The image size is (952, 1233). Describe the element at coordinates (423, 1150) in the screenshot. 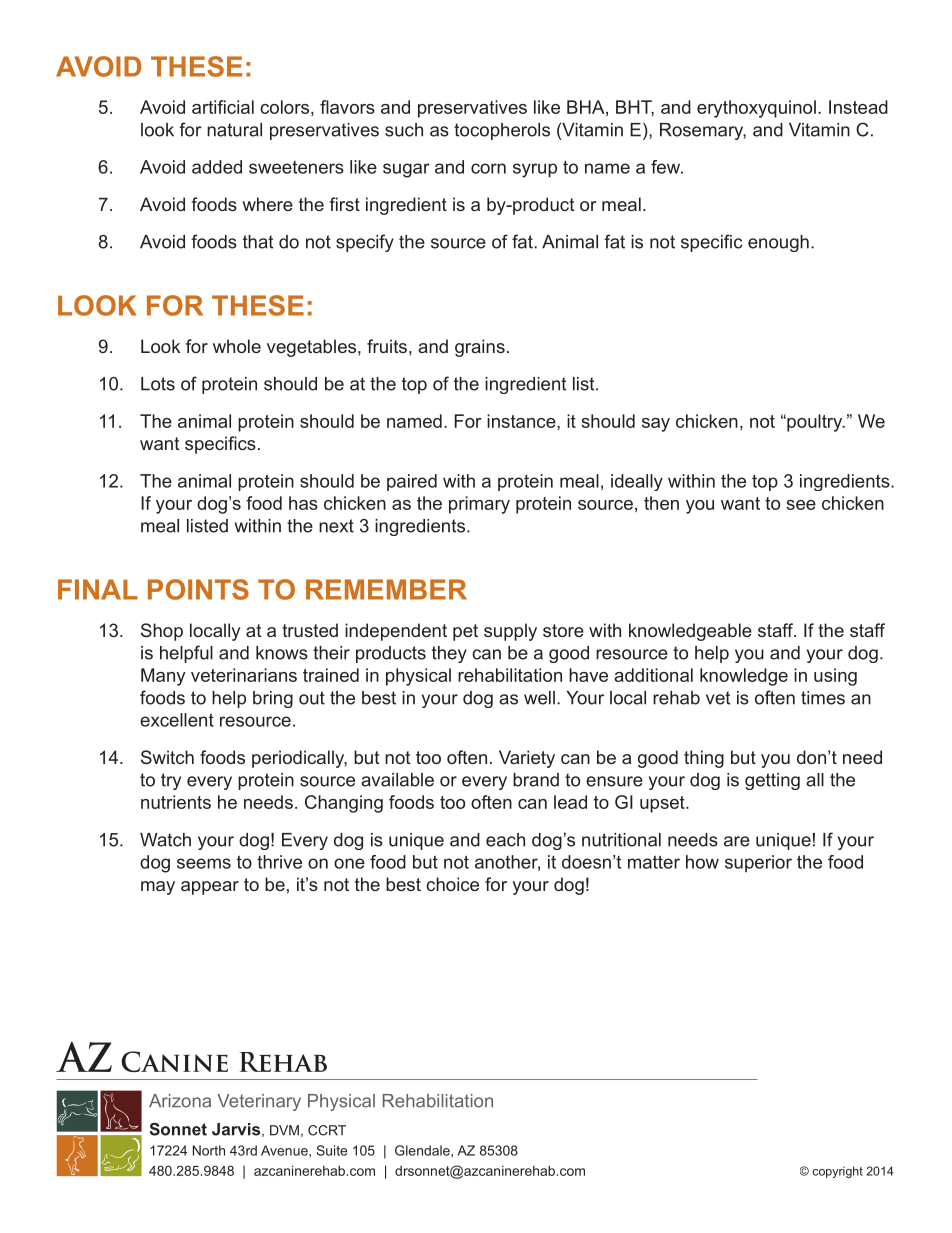

I see `Glendale` at that location.
